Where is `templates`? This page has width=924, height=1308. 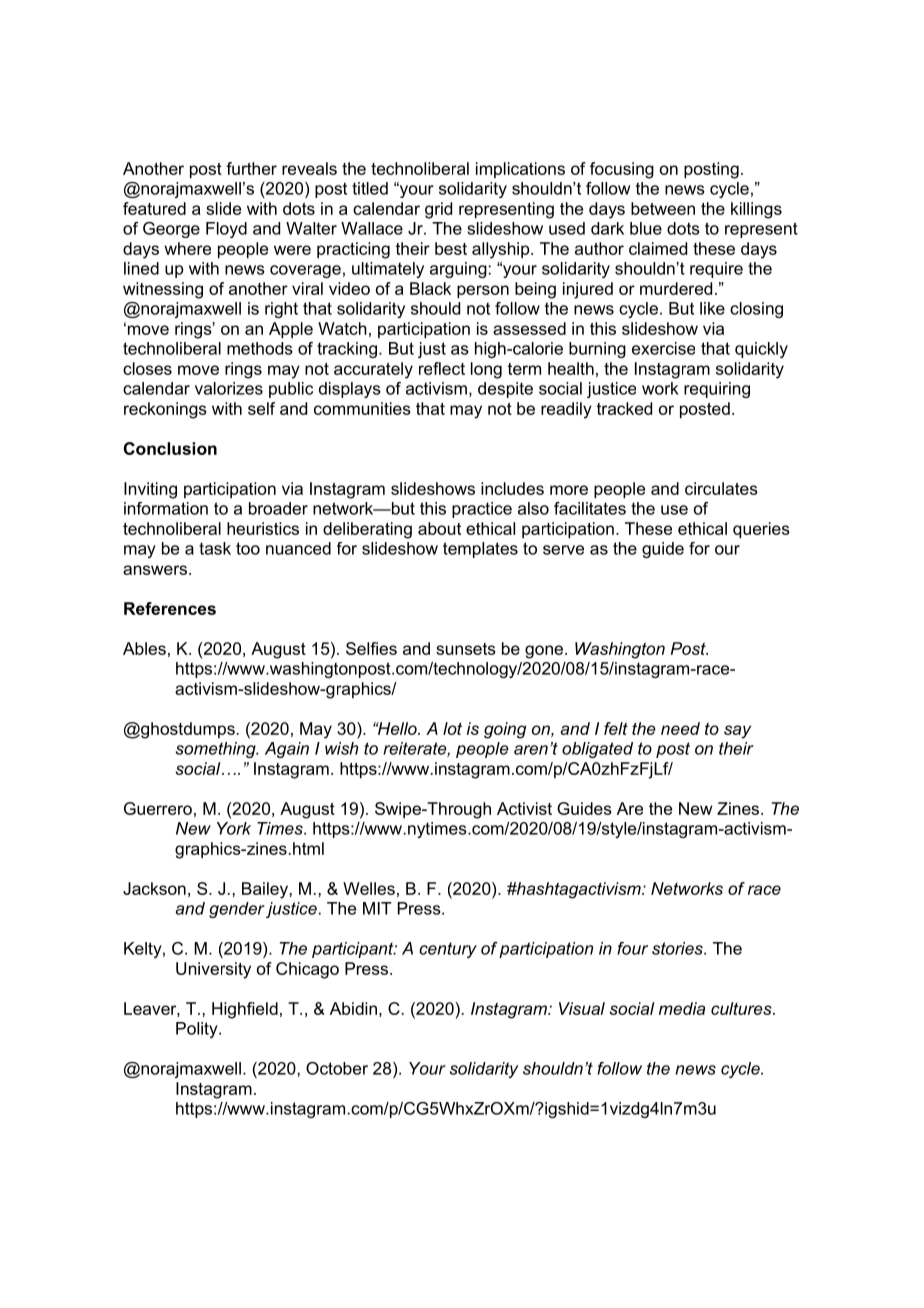
templates is located at coordinates (480, 550).
